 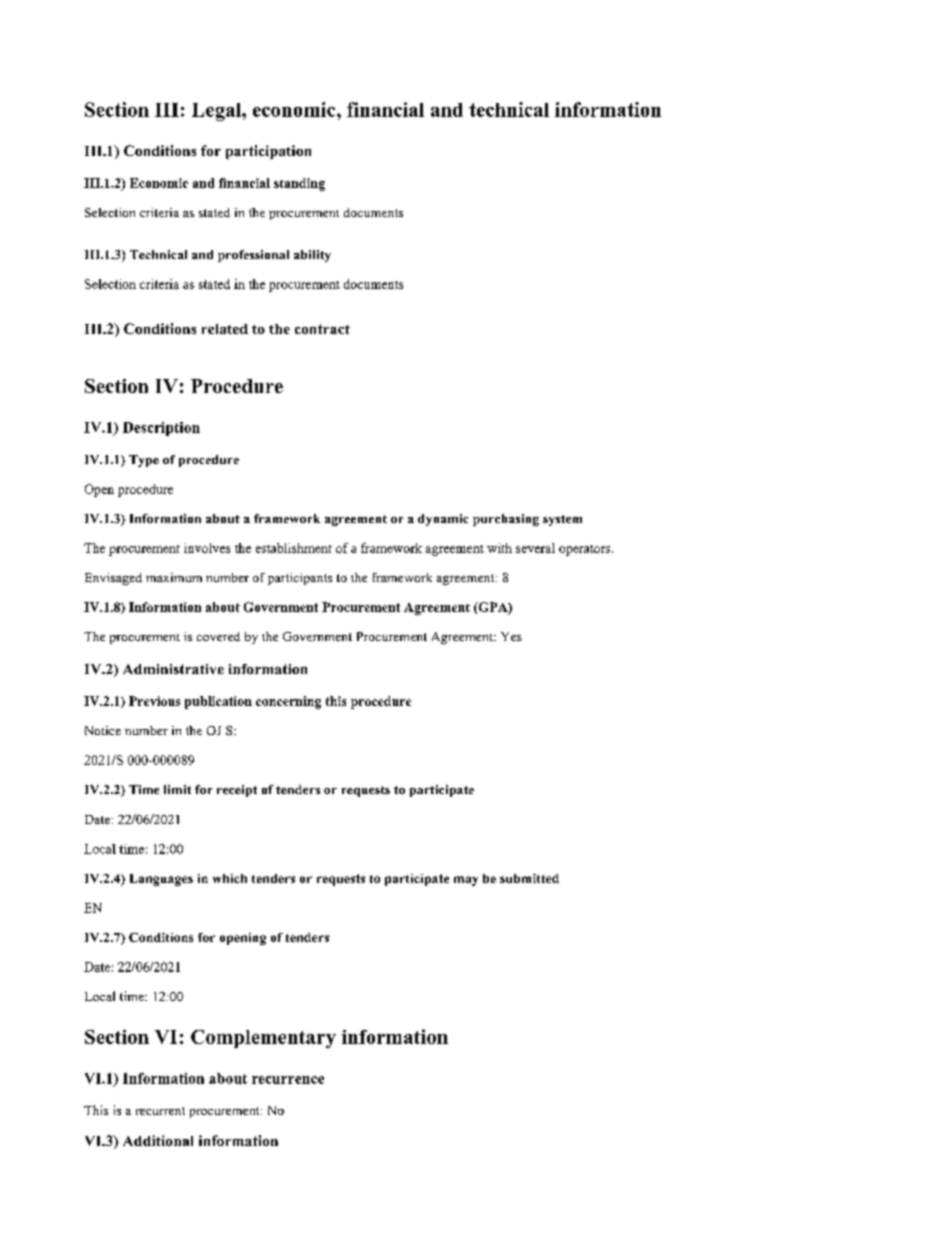 I want to click on Yes, so click(x=511, y=636).
